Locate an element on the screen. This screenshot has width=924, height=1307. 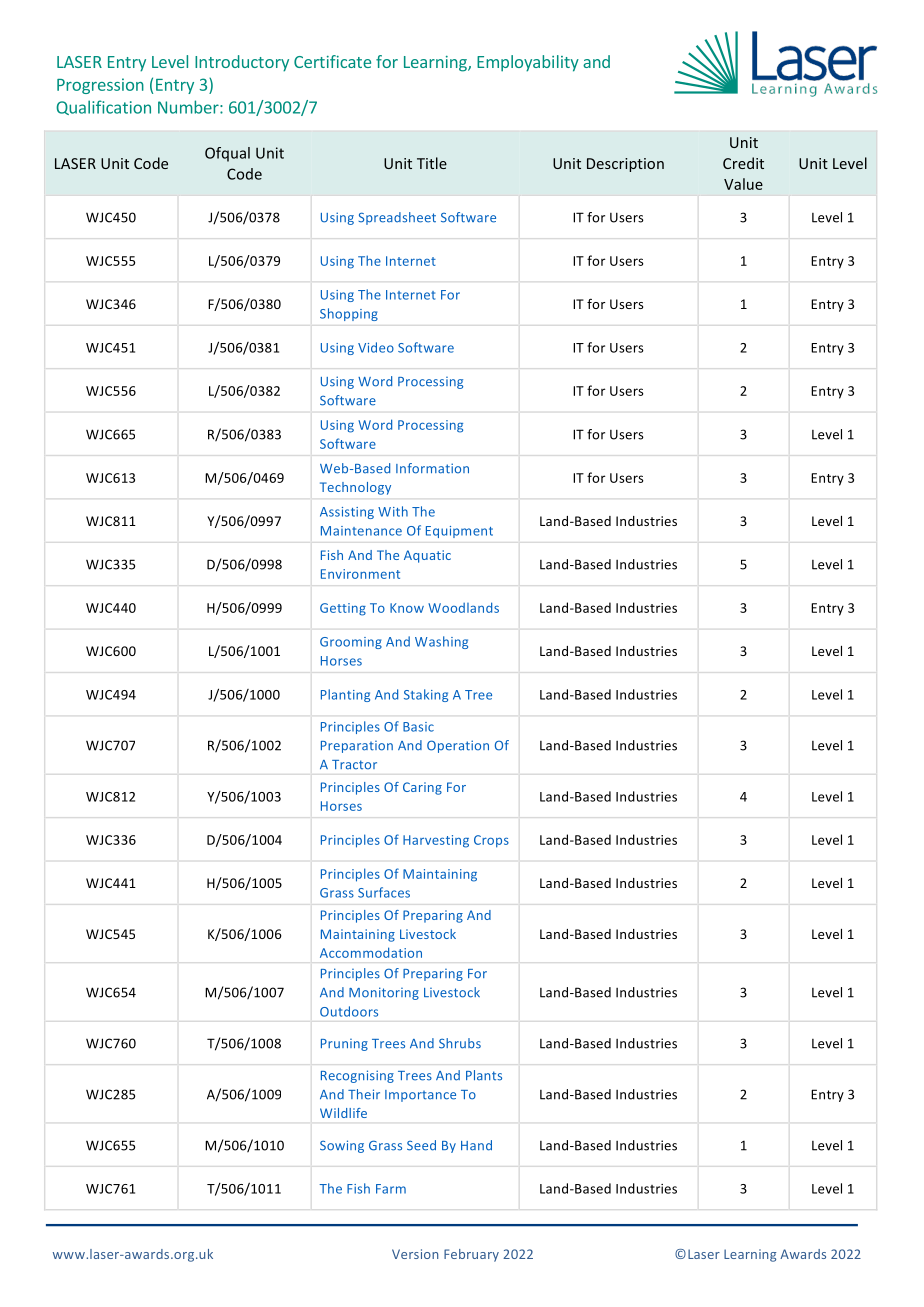
Planting is located at coordinates (345, 695).
